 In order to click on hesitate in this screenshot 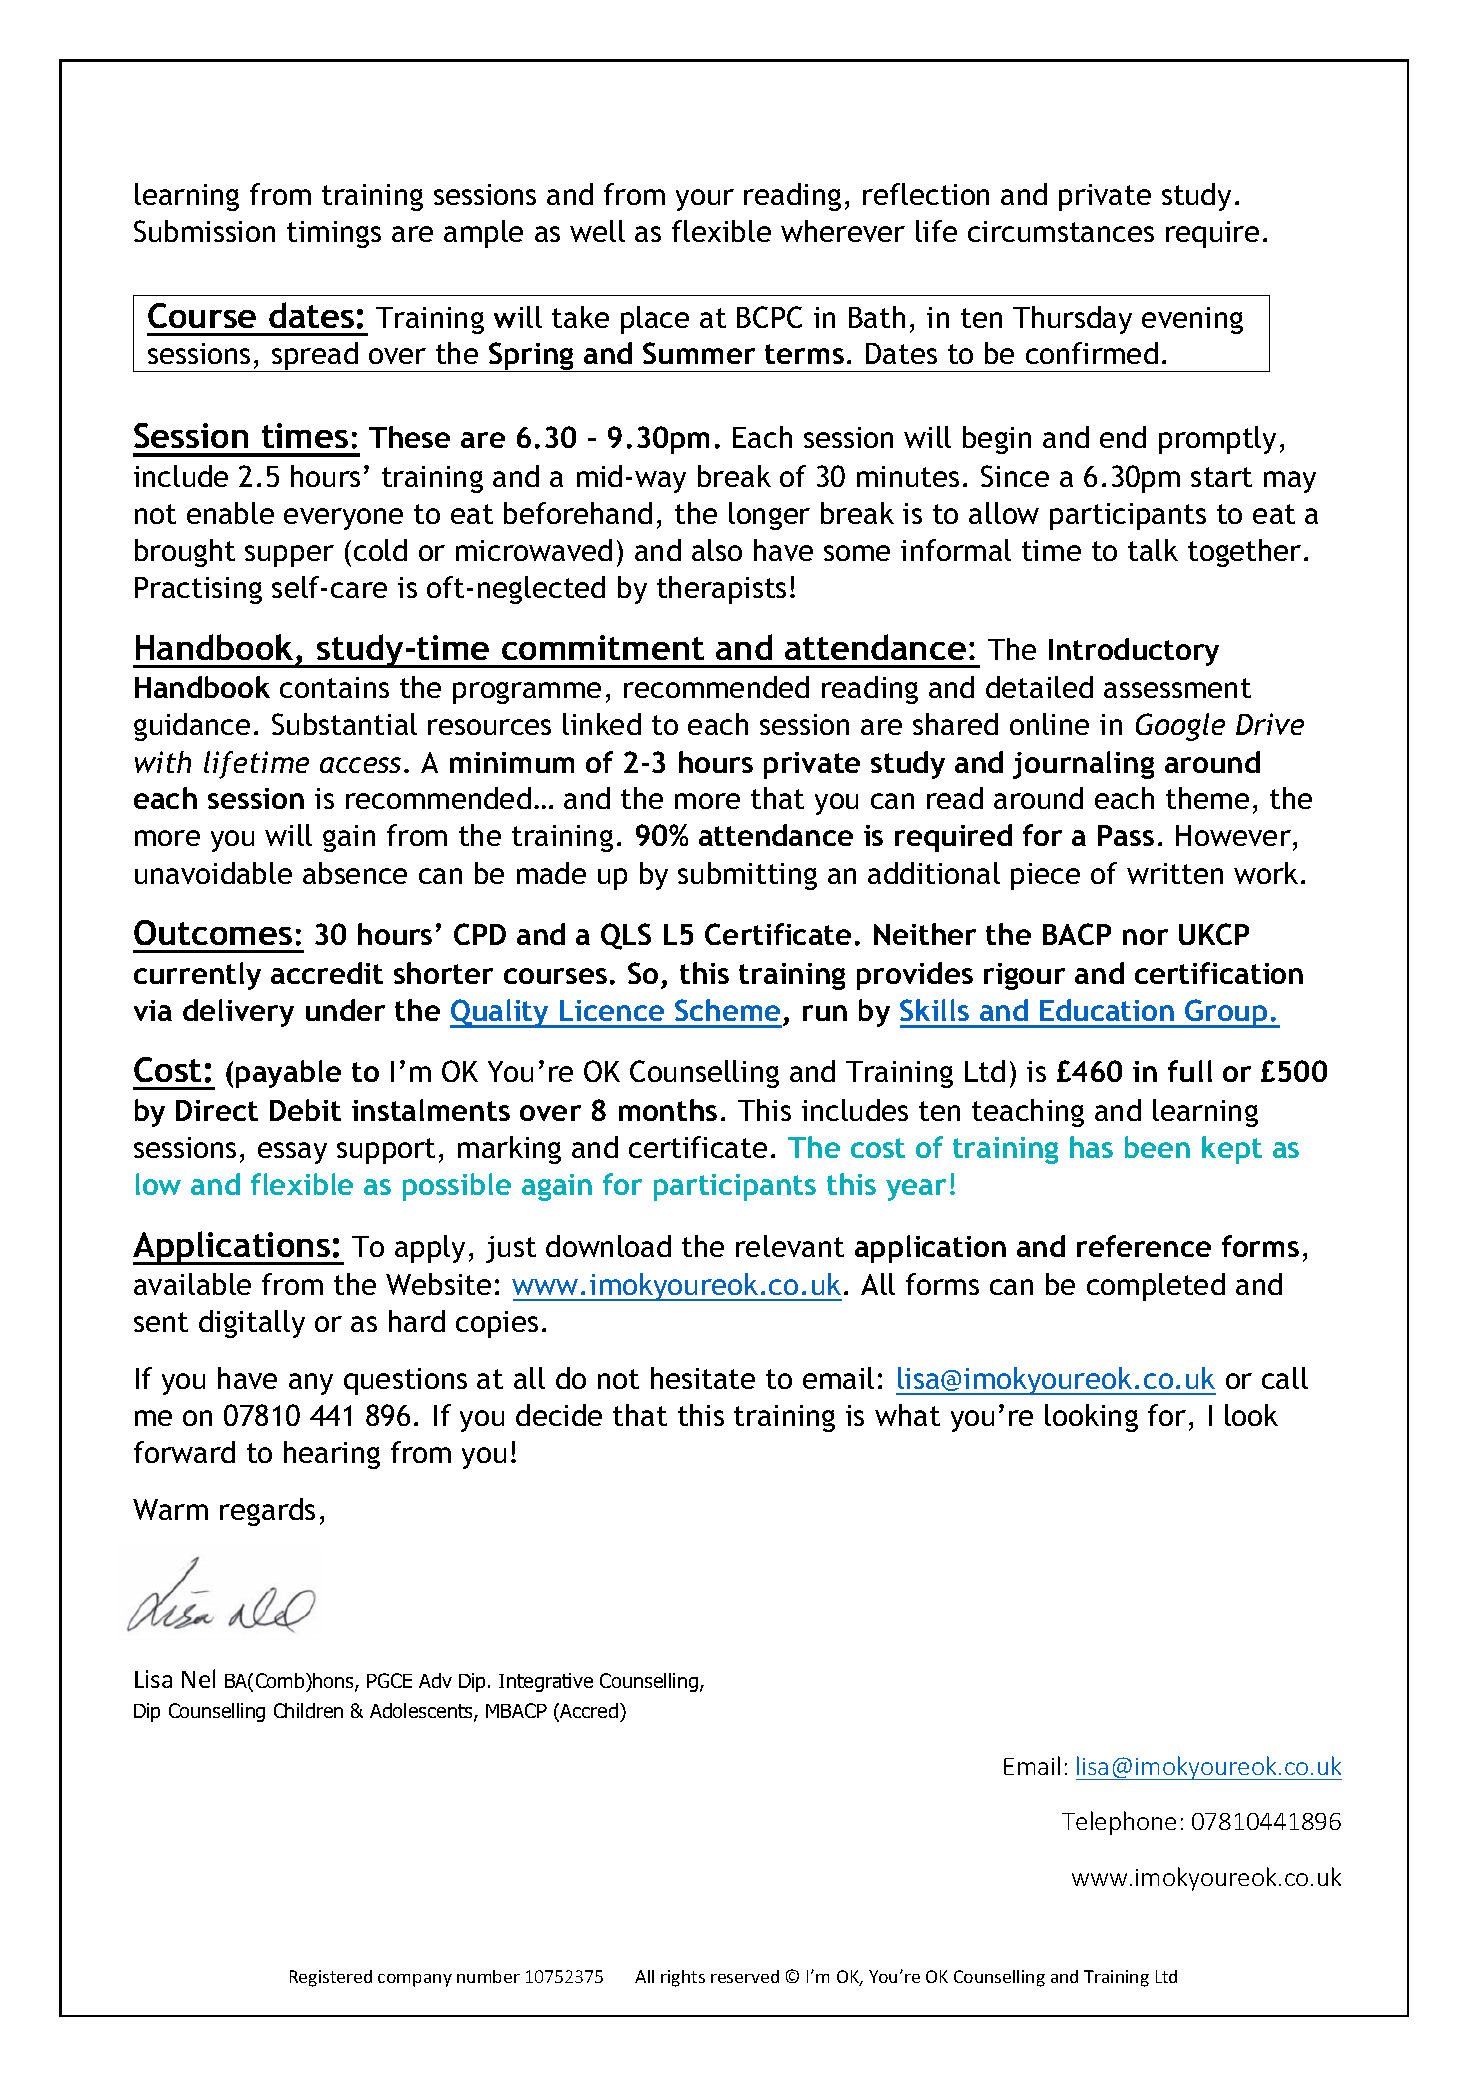, I will do `click(703, 1378)`.
